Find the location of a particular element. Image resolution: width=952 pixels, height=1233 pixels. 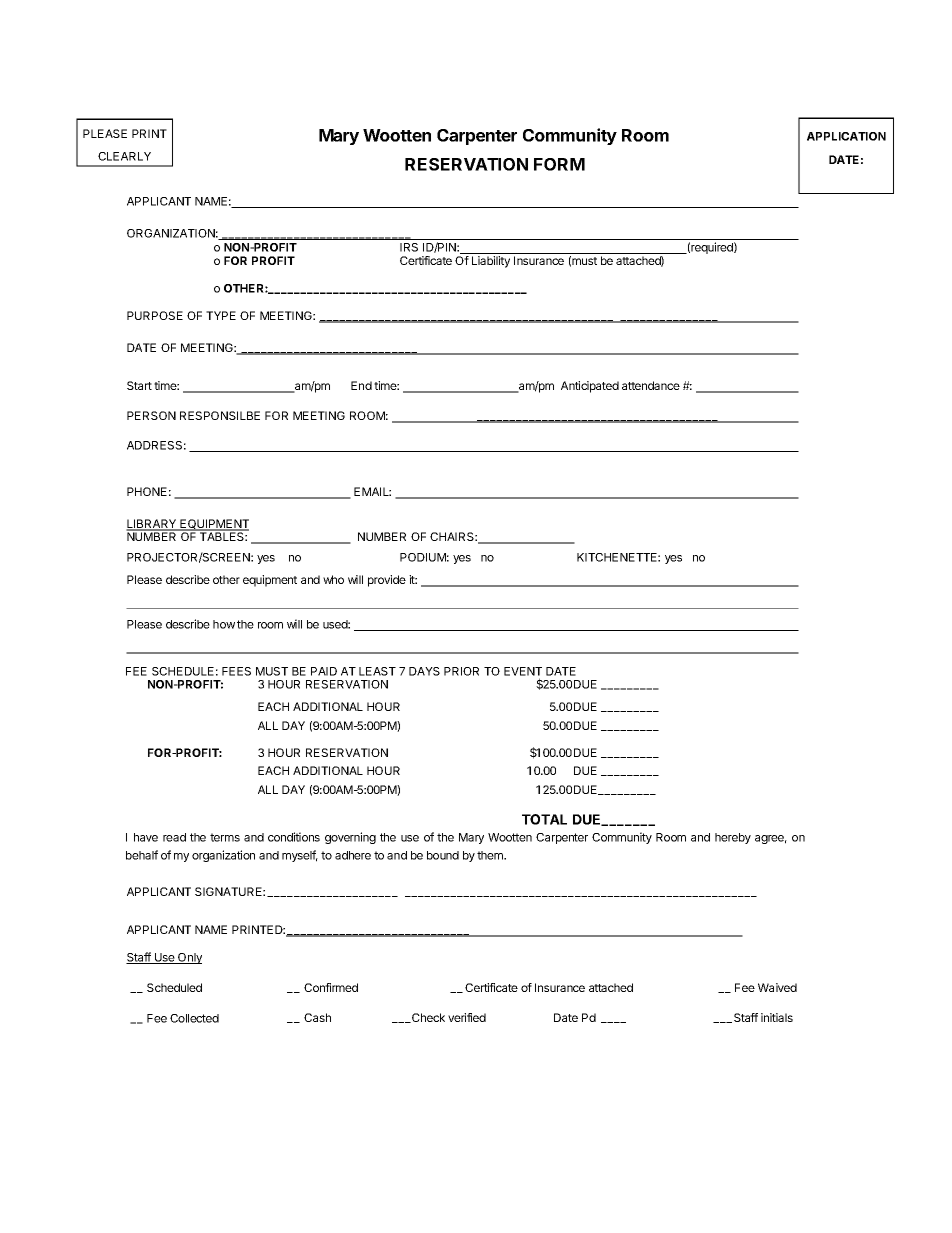

Waived is located at coordinates (777, 987).
